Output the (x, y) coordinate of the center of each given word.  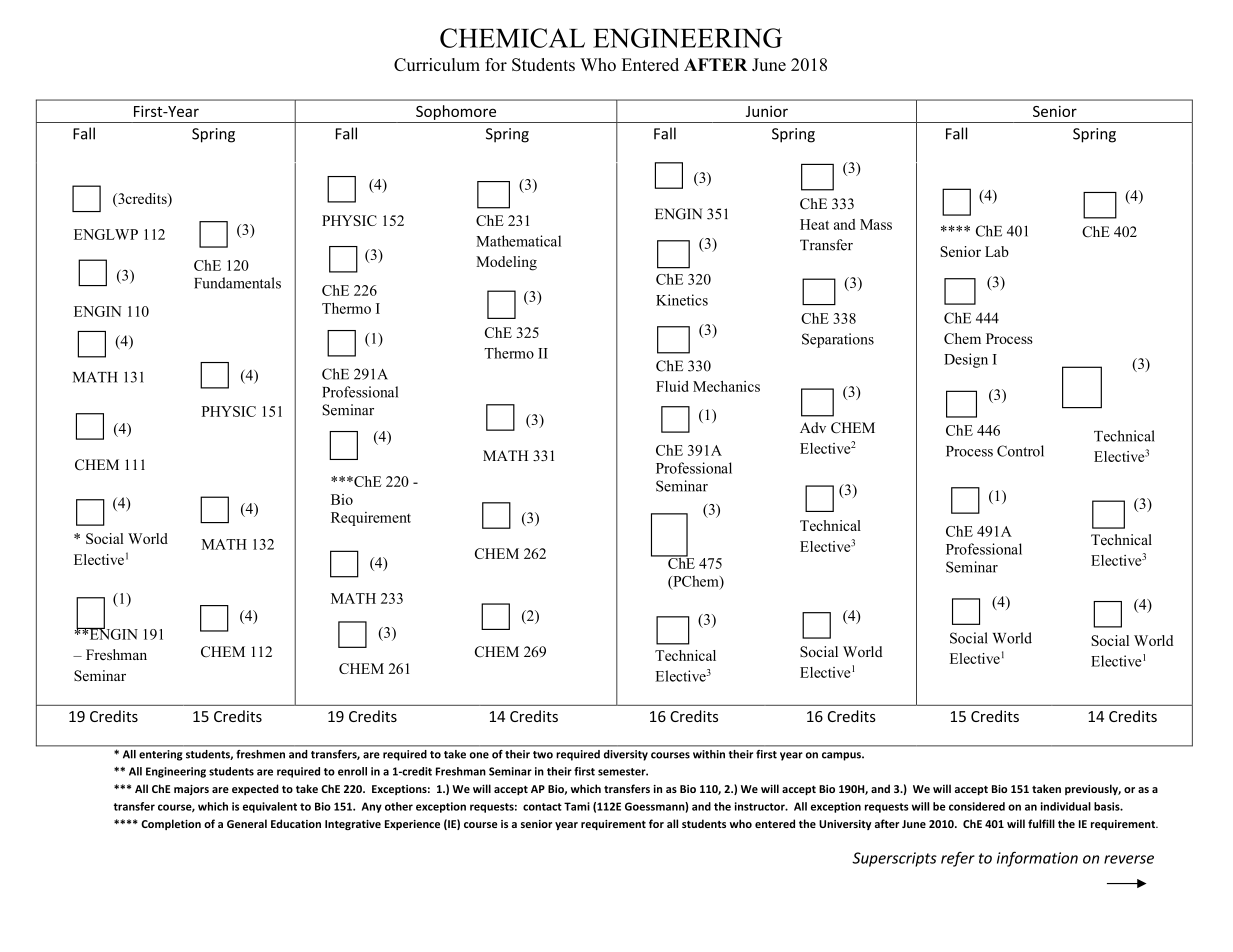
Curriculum (437, 64)
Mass (876, 224)
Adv (813, 427)
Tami (577, 806)
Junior (767, 111)
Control (1020, 451)
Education (296, 823)
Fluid (672, 386)
